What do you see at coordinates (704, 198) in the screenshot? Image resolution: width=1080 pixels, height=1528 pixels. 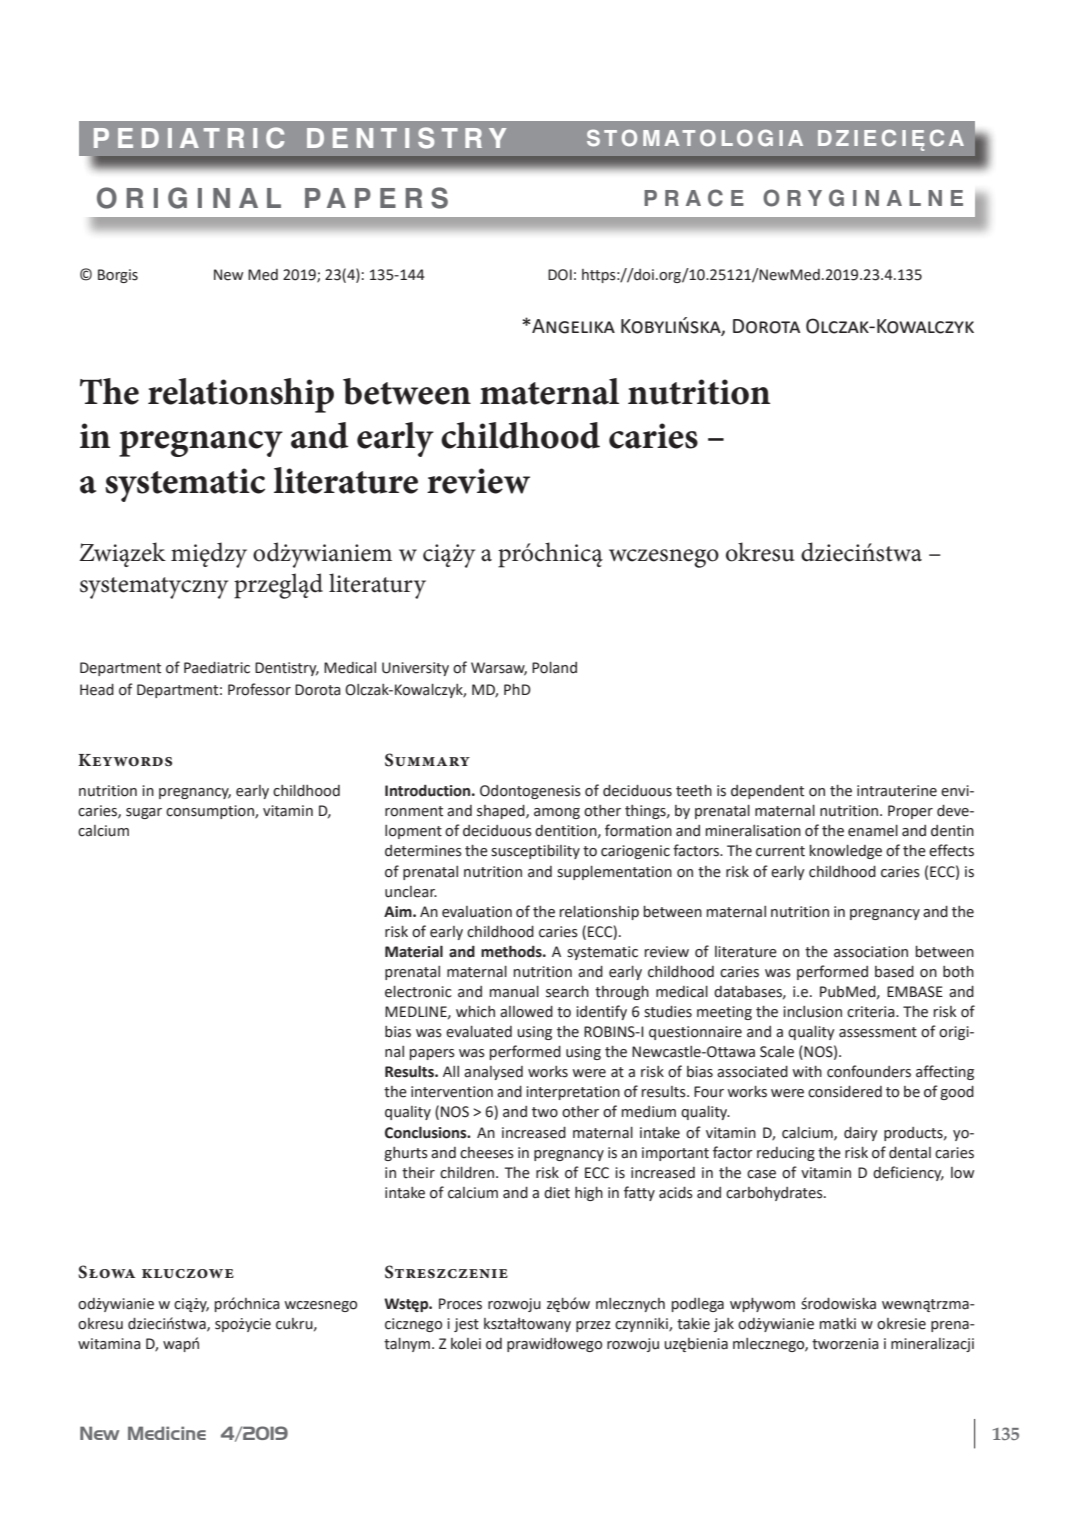 I see `RACE` at bounding box center [704, 198].
